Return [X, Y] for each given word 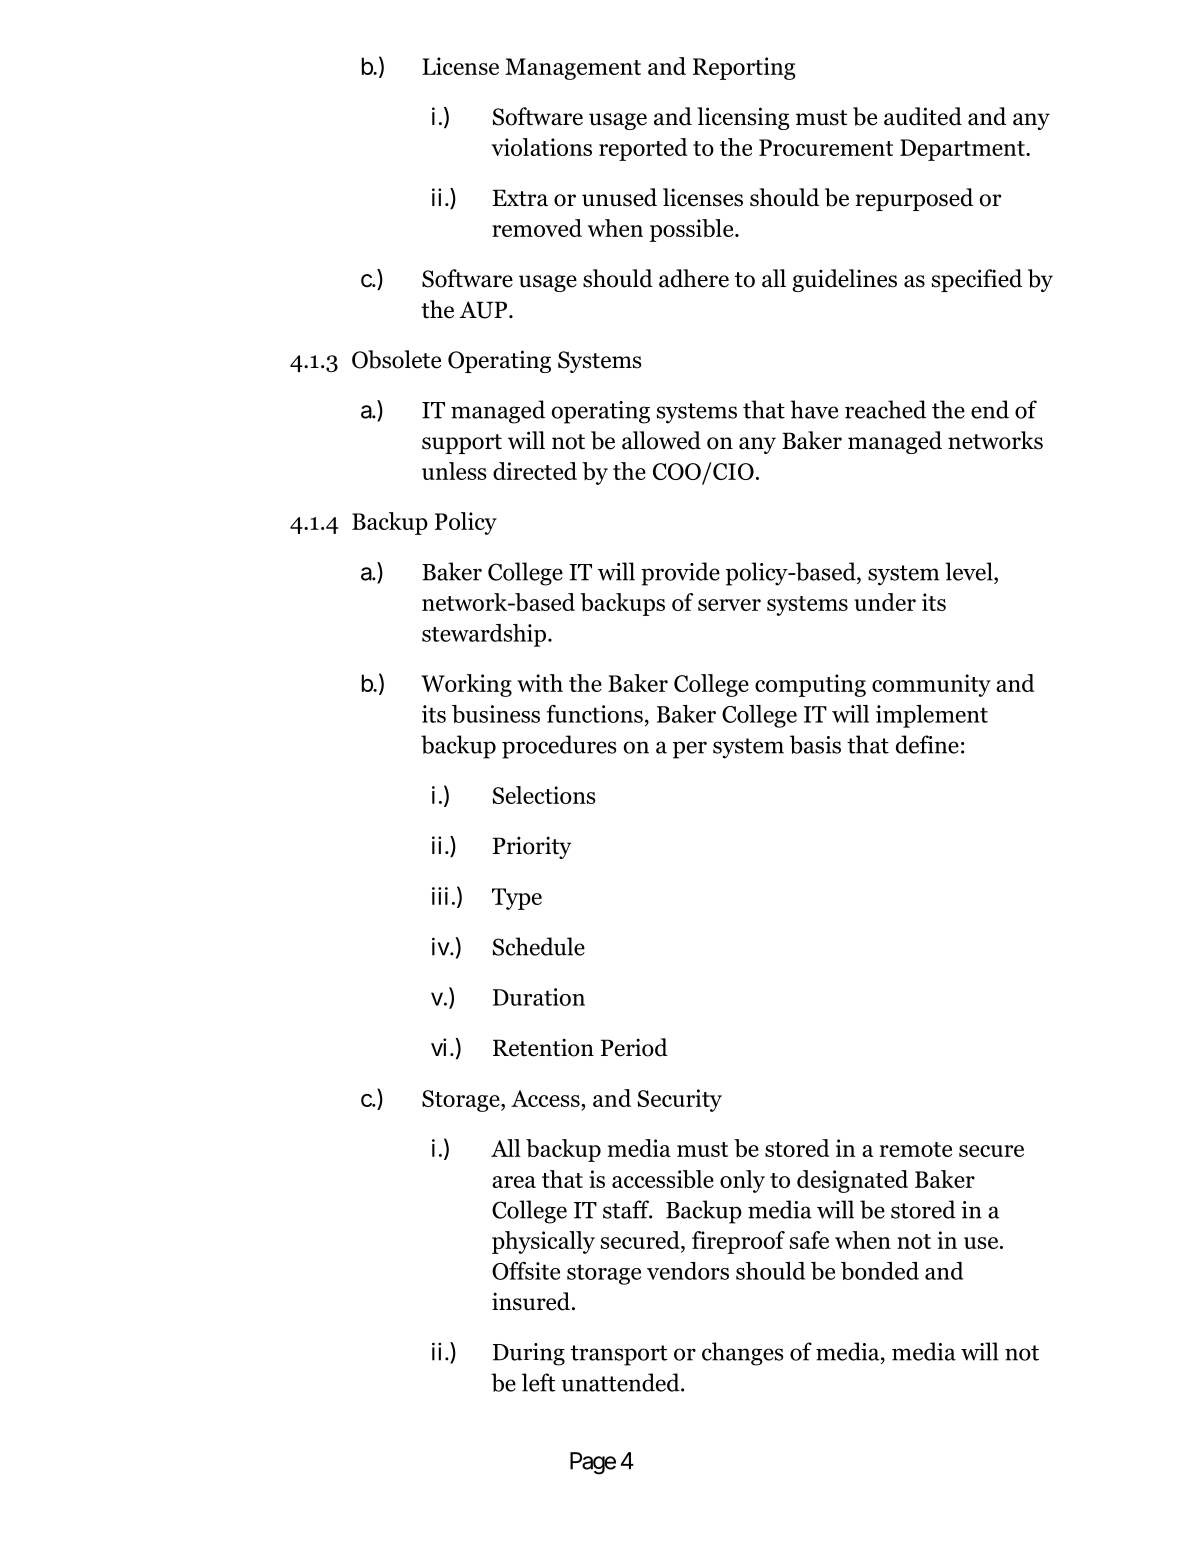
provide [680, 574]
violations [541, 147]
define [927, 744]
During [529, 1354]
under [885, 602]
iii [440, 896]
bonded [880, 1271]
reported [643, 149]
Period [634, 1047]
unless [454, 471]
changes [742, 1354]
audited [923, 116]
